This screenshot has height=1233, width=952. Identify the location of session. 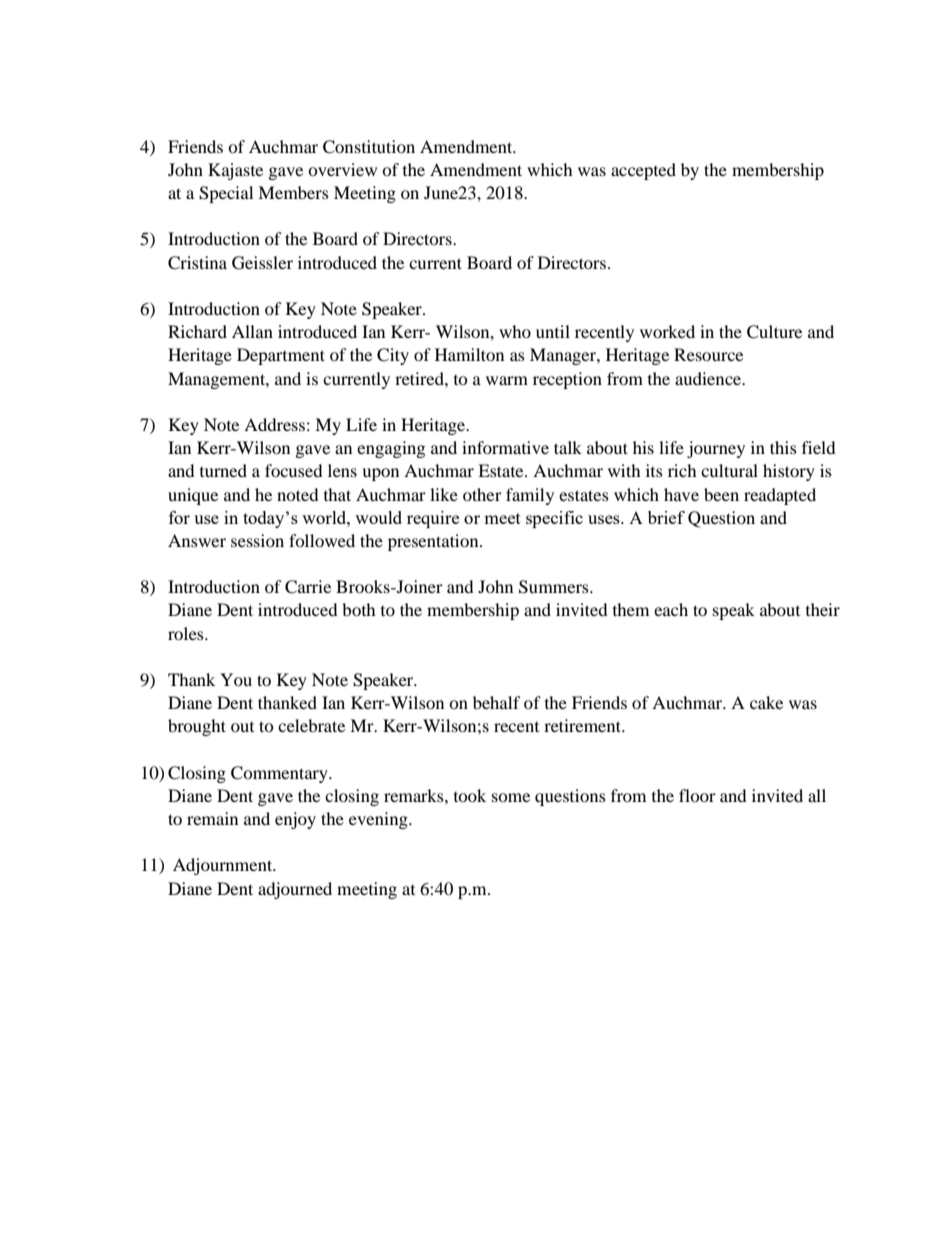
(257, 540).
